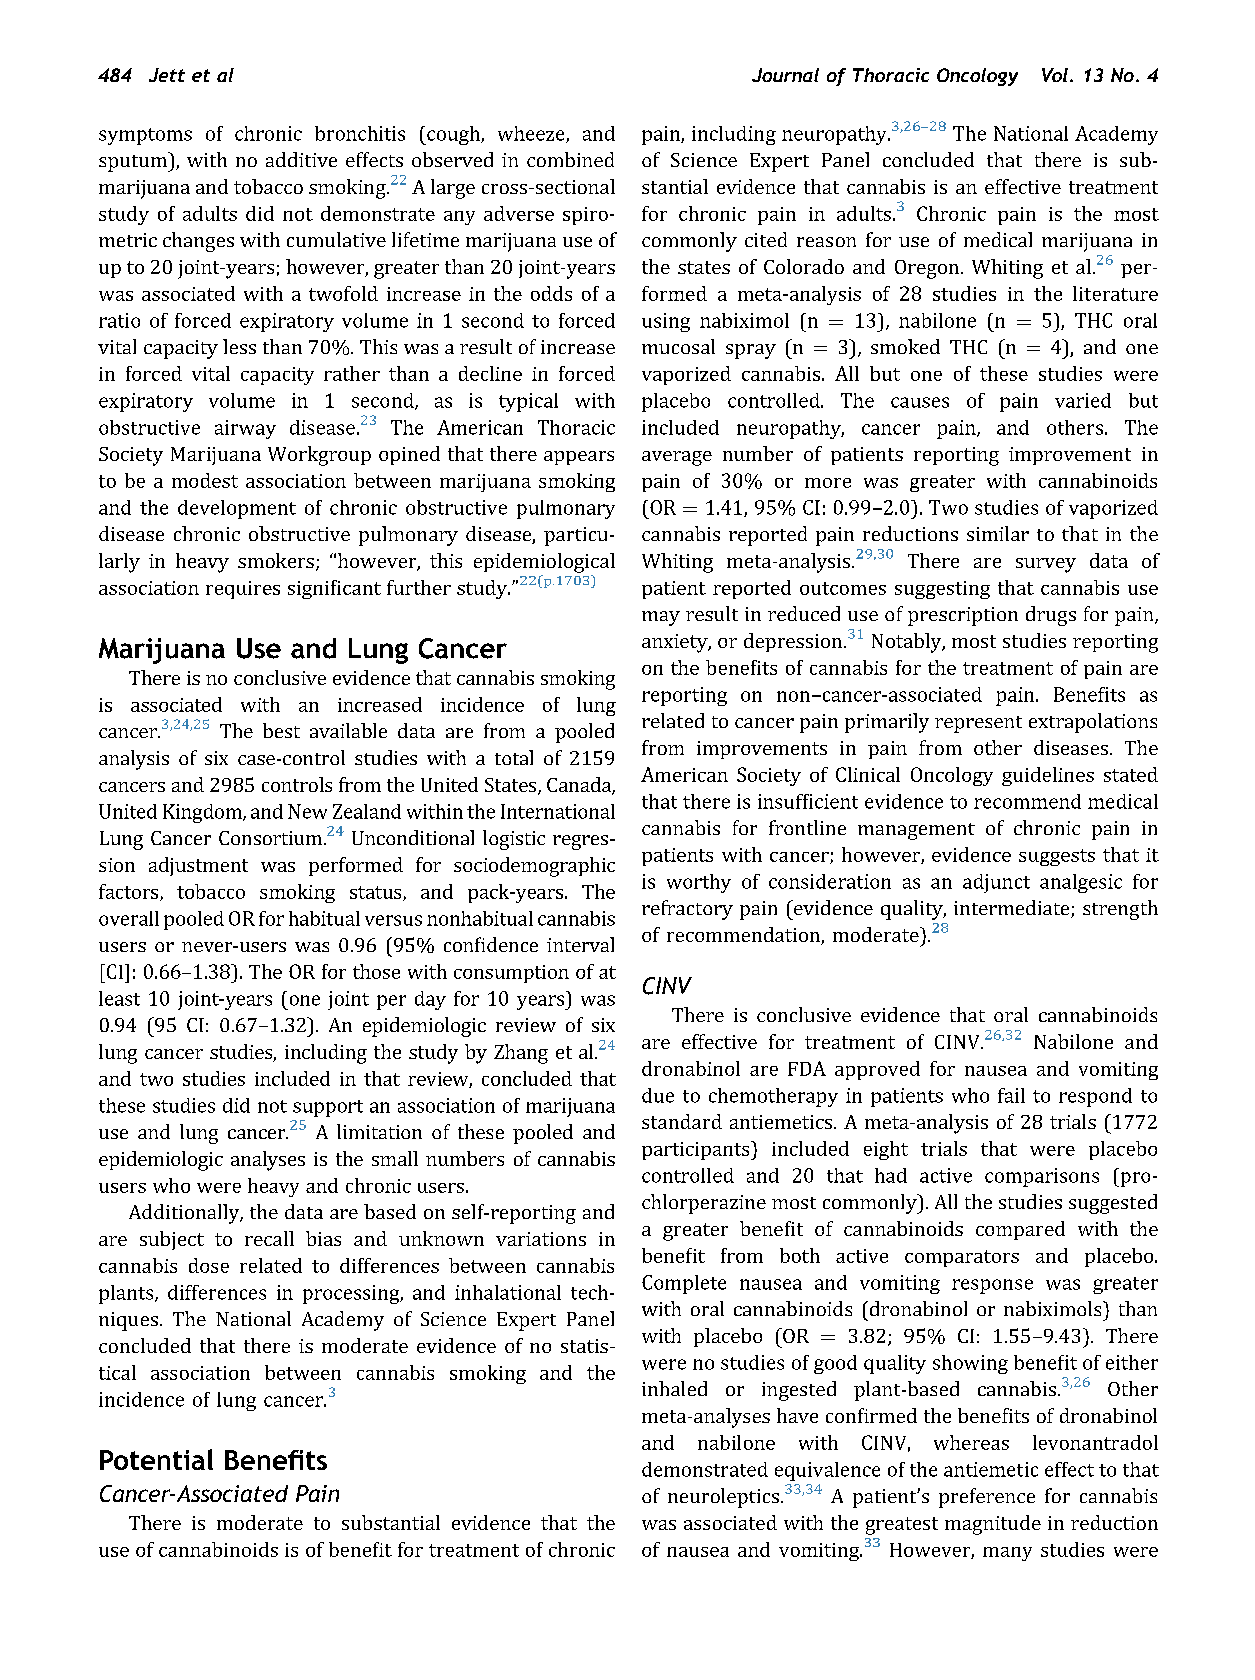 The image size is (1255, 1680). Describe the element at coordinates (570, 159) in the screenshot. I see `combined` at that location.
